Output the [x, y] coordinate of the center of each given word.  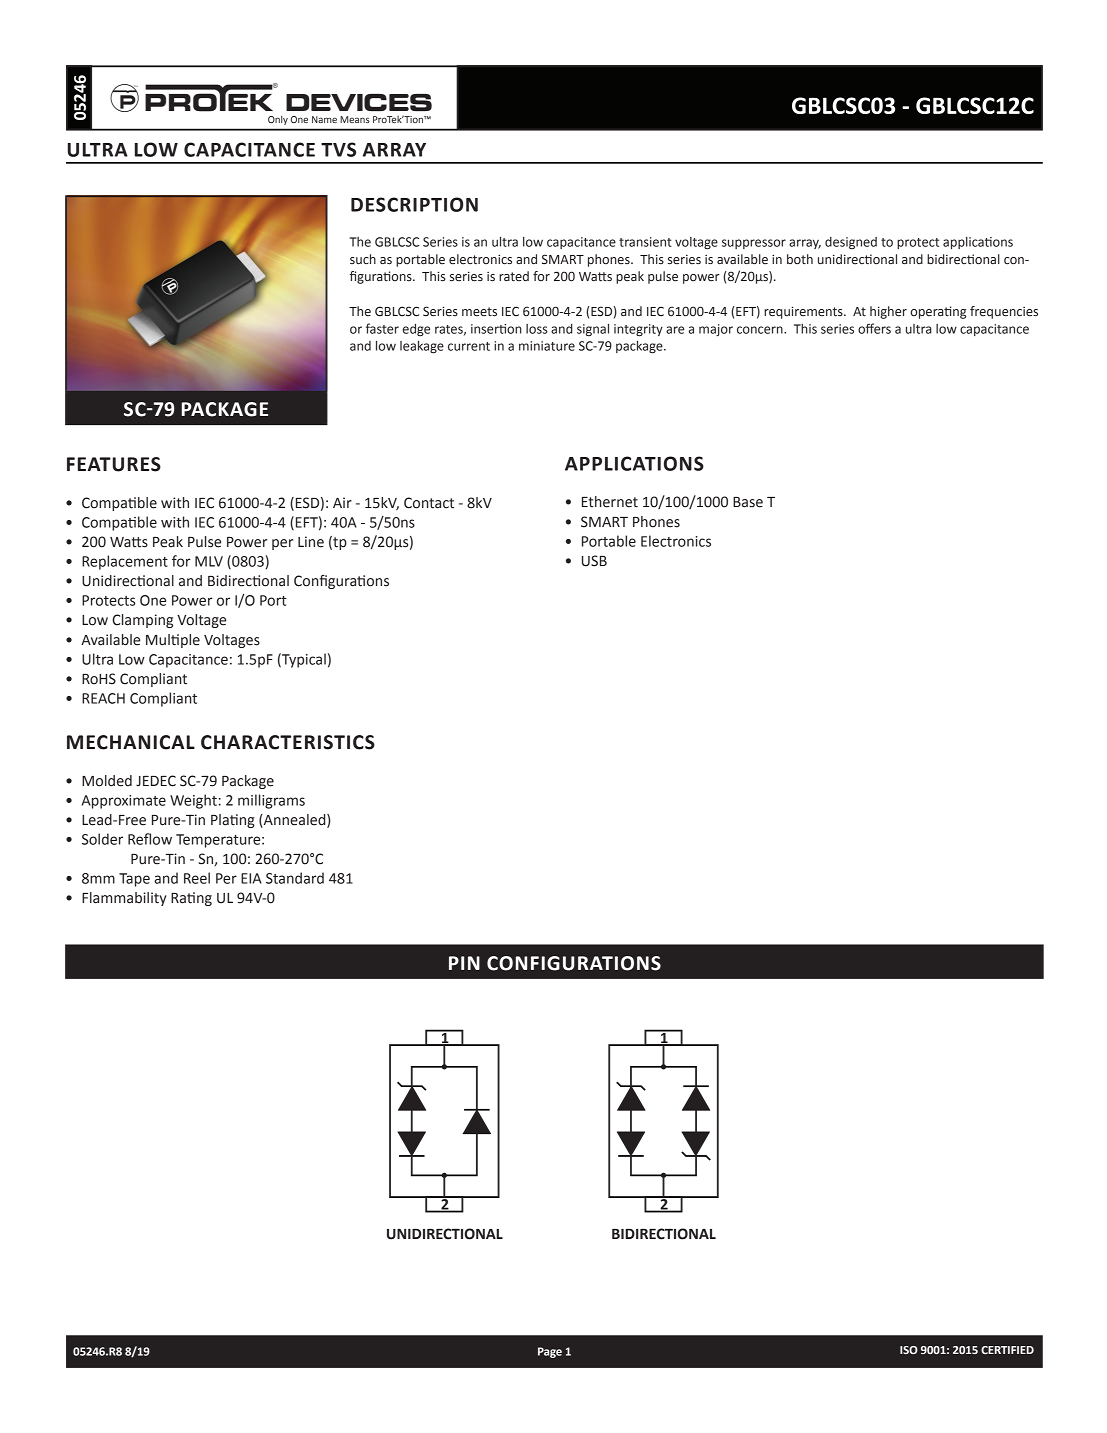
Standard [295, 878]
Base [748, 502]
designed [851, 243]
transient [645, 242]
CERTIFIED [1007, 1350]
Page [550, 1352]
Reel [197, 878]
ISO [909, 1350]
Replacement [125, 562]
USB [594, 561]
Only [278, 120]
